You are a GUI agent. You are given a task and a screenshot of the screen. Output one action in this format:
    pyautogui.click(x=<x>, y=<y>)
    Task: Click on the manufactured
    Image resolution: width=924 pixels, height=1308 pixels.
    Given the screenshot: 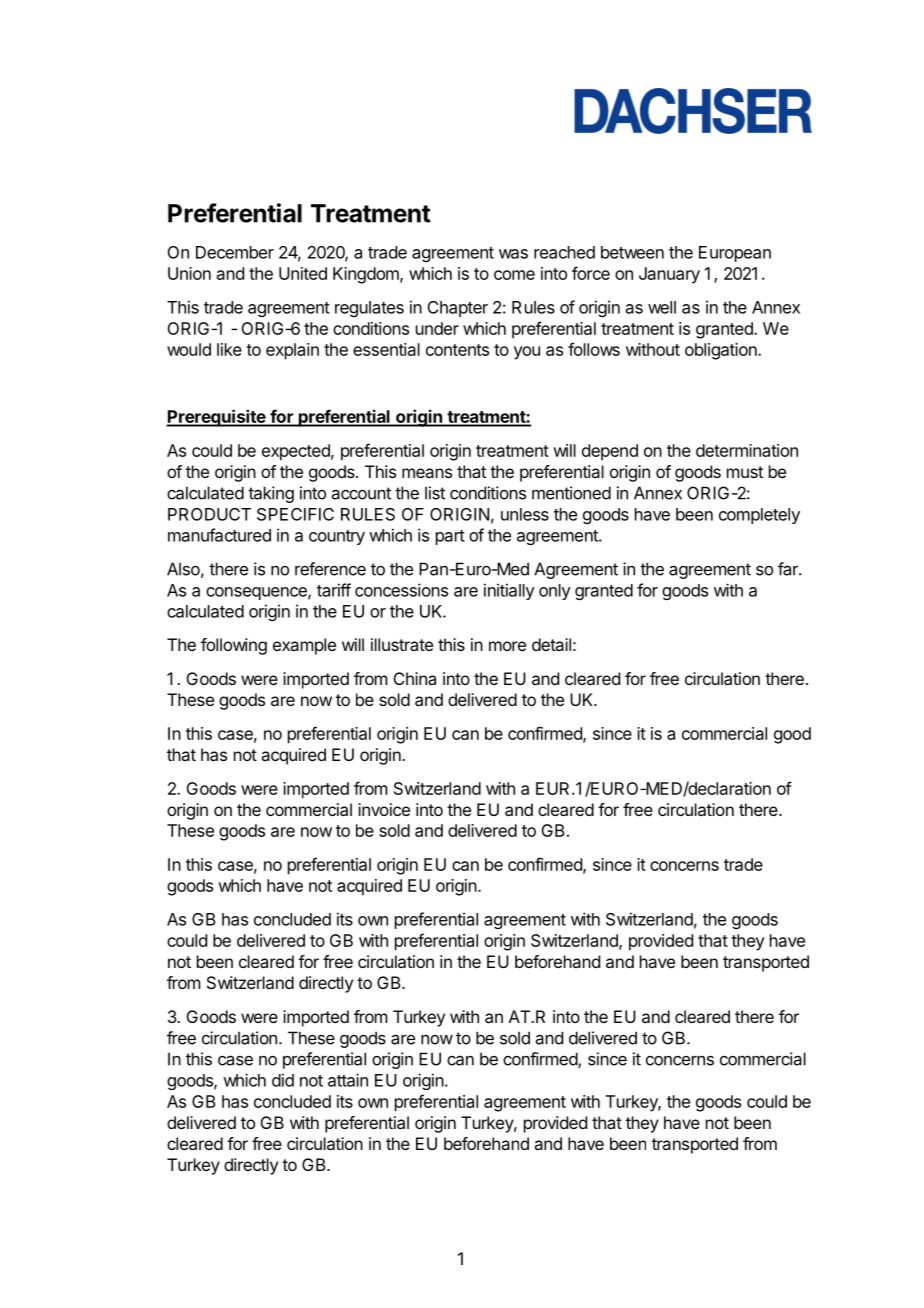 What is the action you would take?
    pyautogui.click(x=219, y=535)
